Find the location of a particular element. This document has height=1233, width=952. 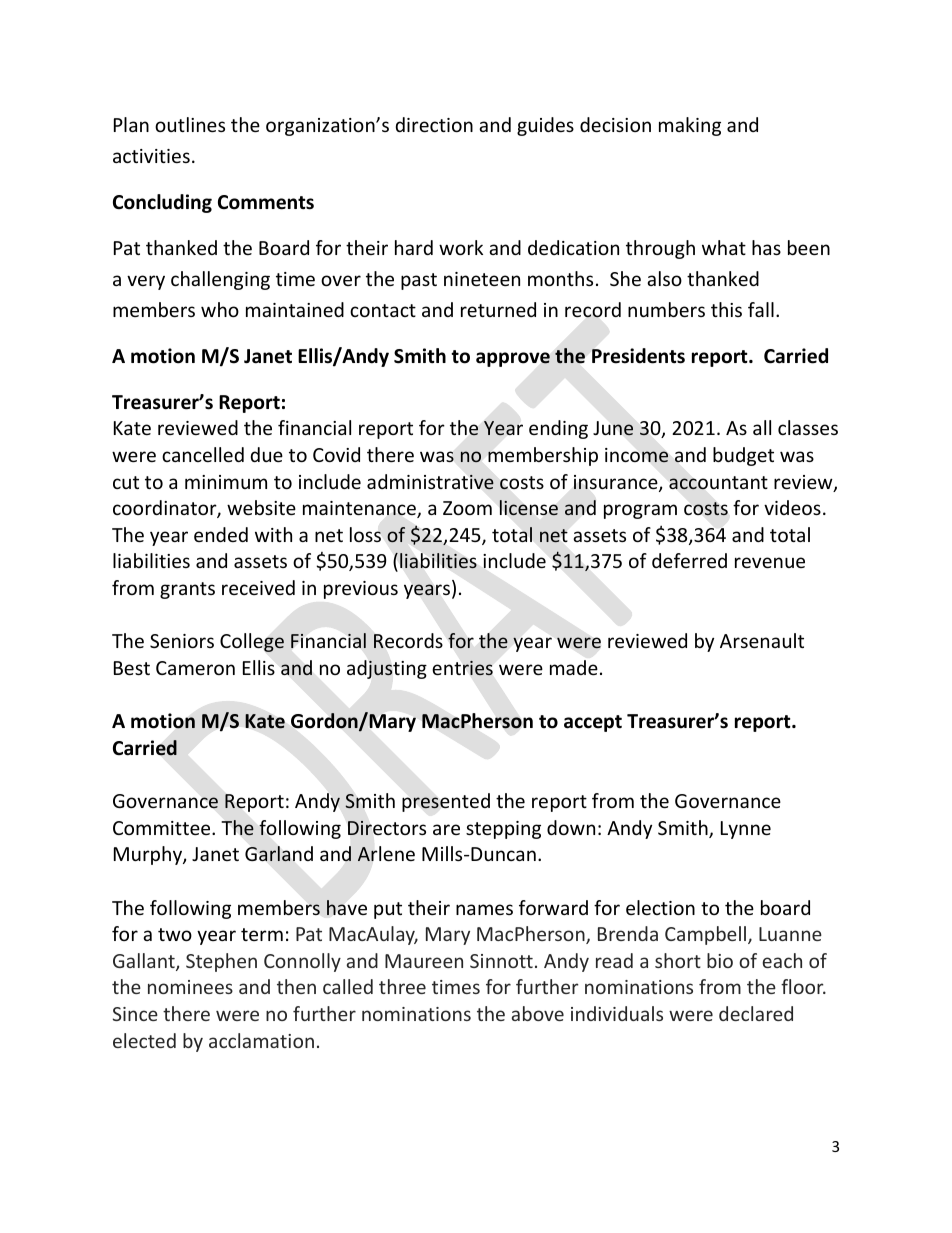

outlines is located at coordinates (190, 124).
